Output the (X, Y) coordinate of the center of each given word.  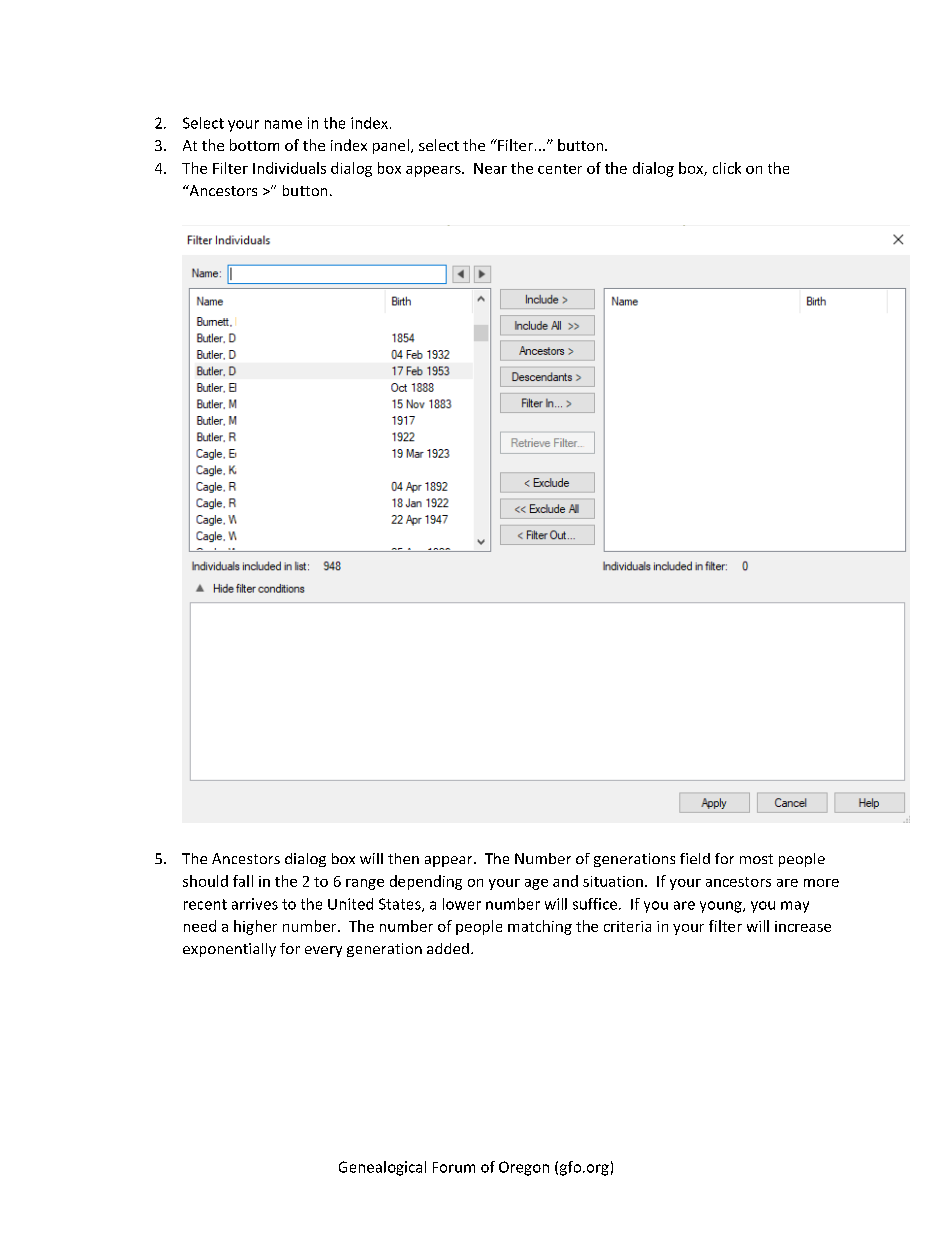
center (560, 169)
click (727, 168)
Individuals (289, 168)
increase (803, 926)
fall (243, 881)
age (536, 884)
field (695, 858)
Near (490, 168)
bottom (254, 145)
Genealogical (382, 1168)
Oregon (524, 1168)
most (756, 859)
